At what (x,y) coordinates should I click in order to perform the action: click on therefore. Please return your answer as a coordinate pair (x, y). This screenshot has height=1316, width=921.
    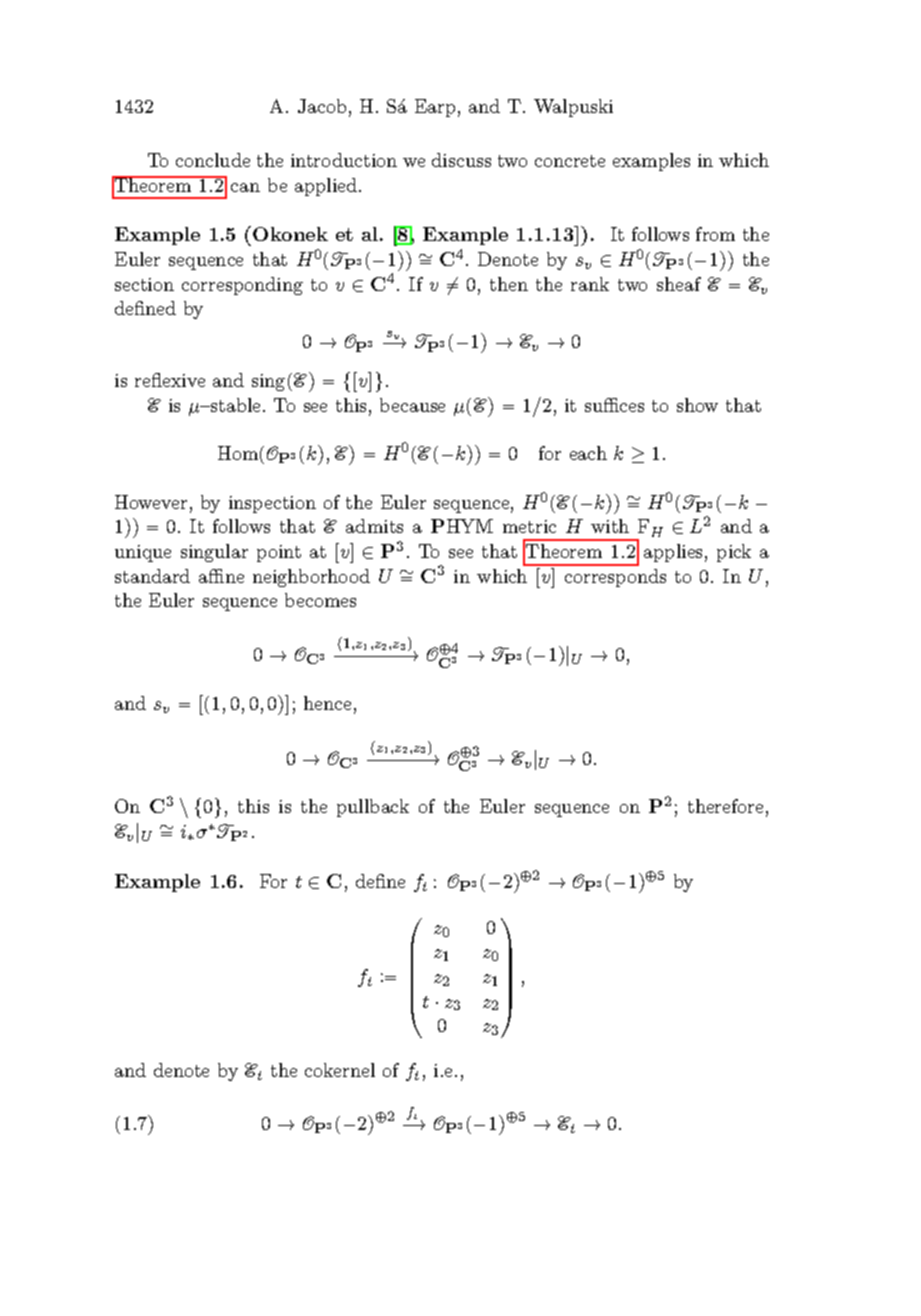
    Looking at the image, I should click on (725, 806).
